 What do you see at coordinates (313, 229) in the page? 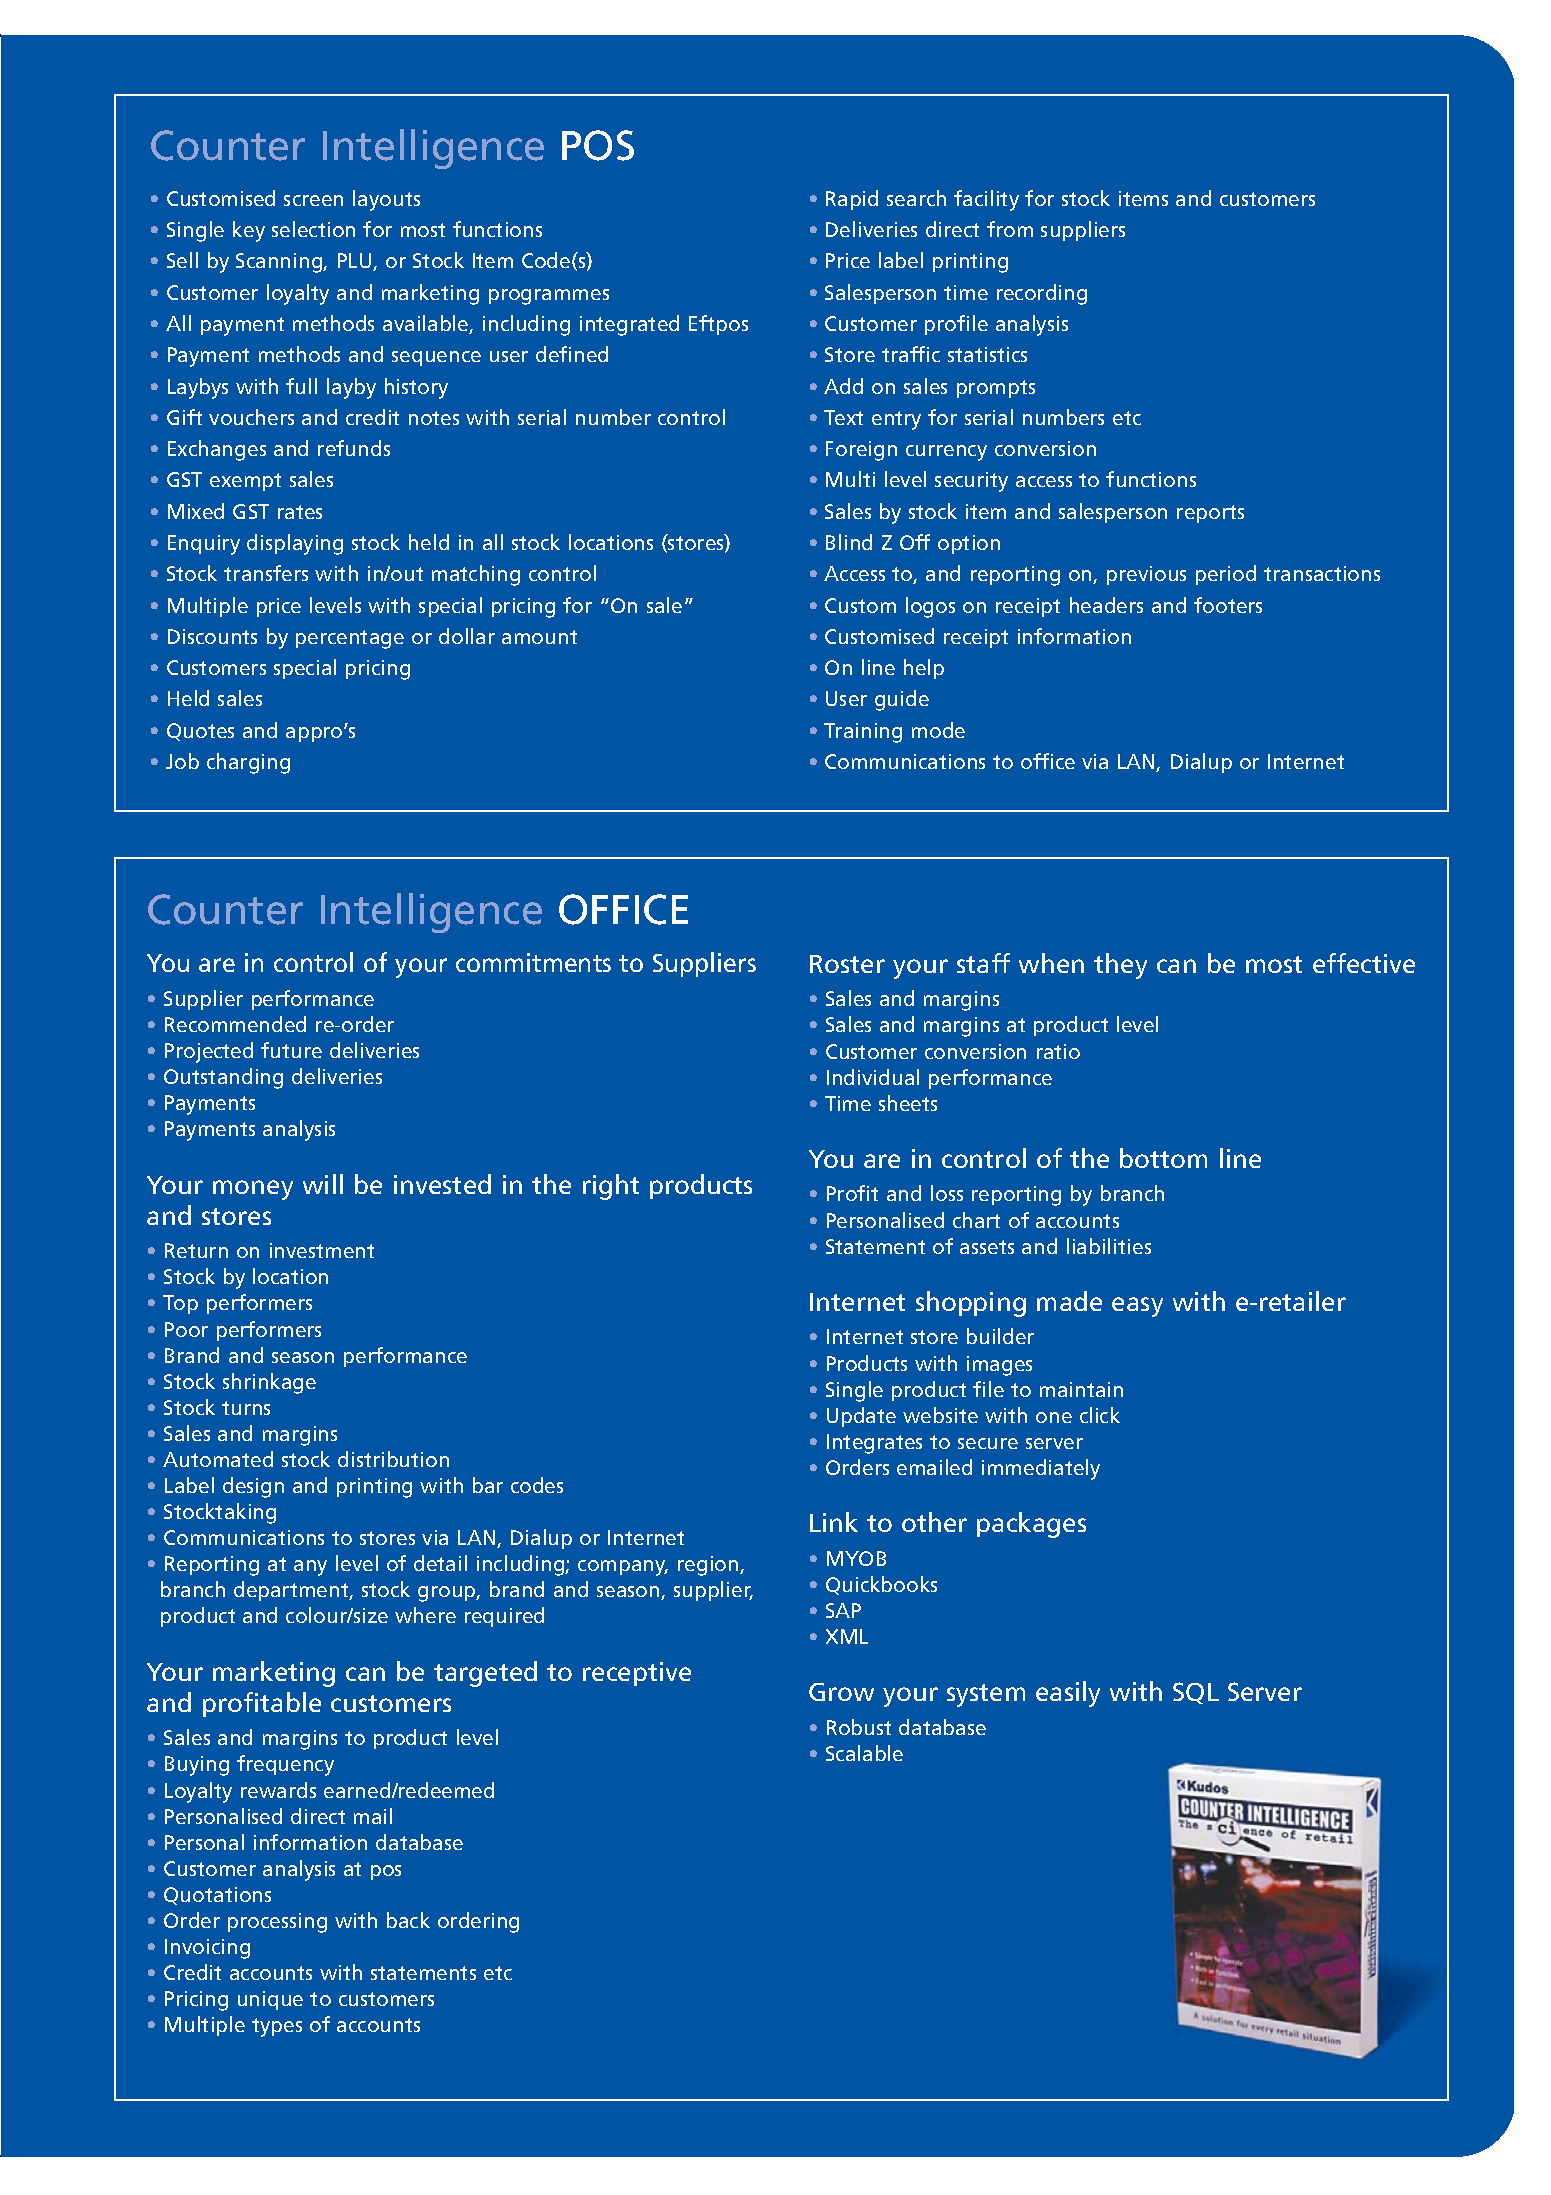
I see `selection` at bounding box center [313, 229].
